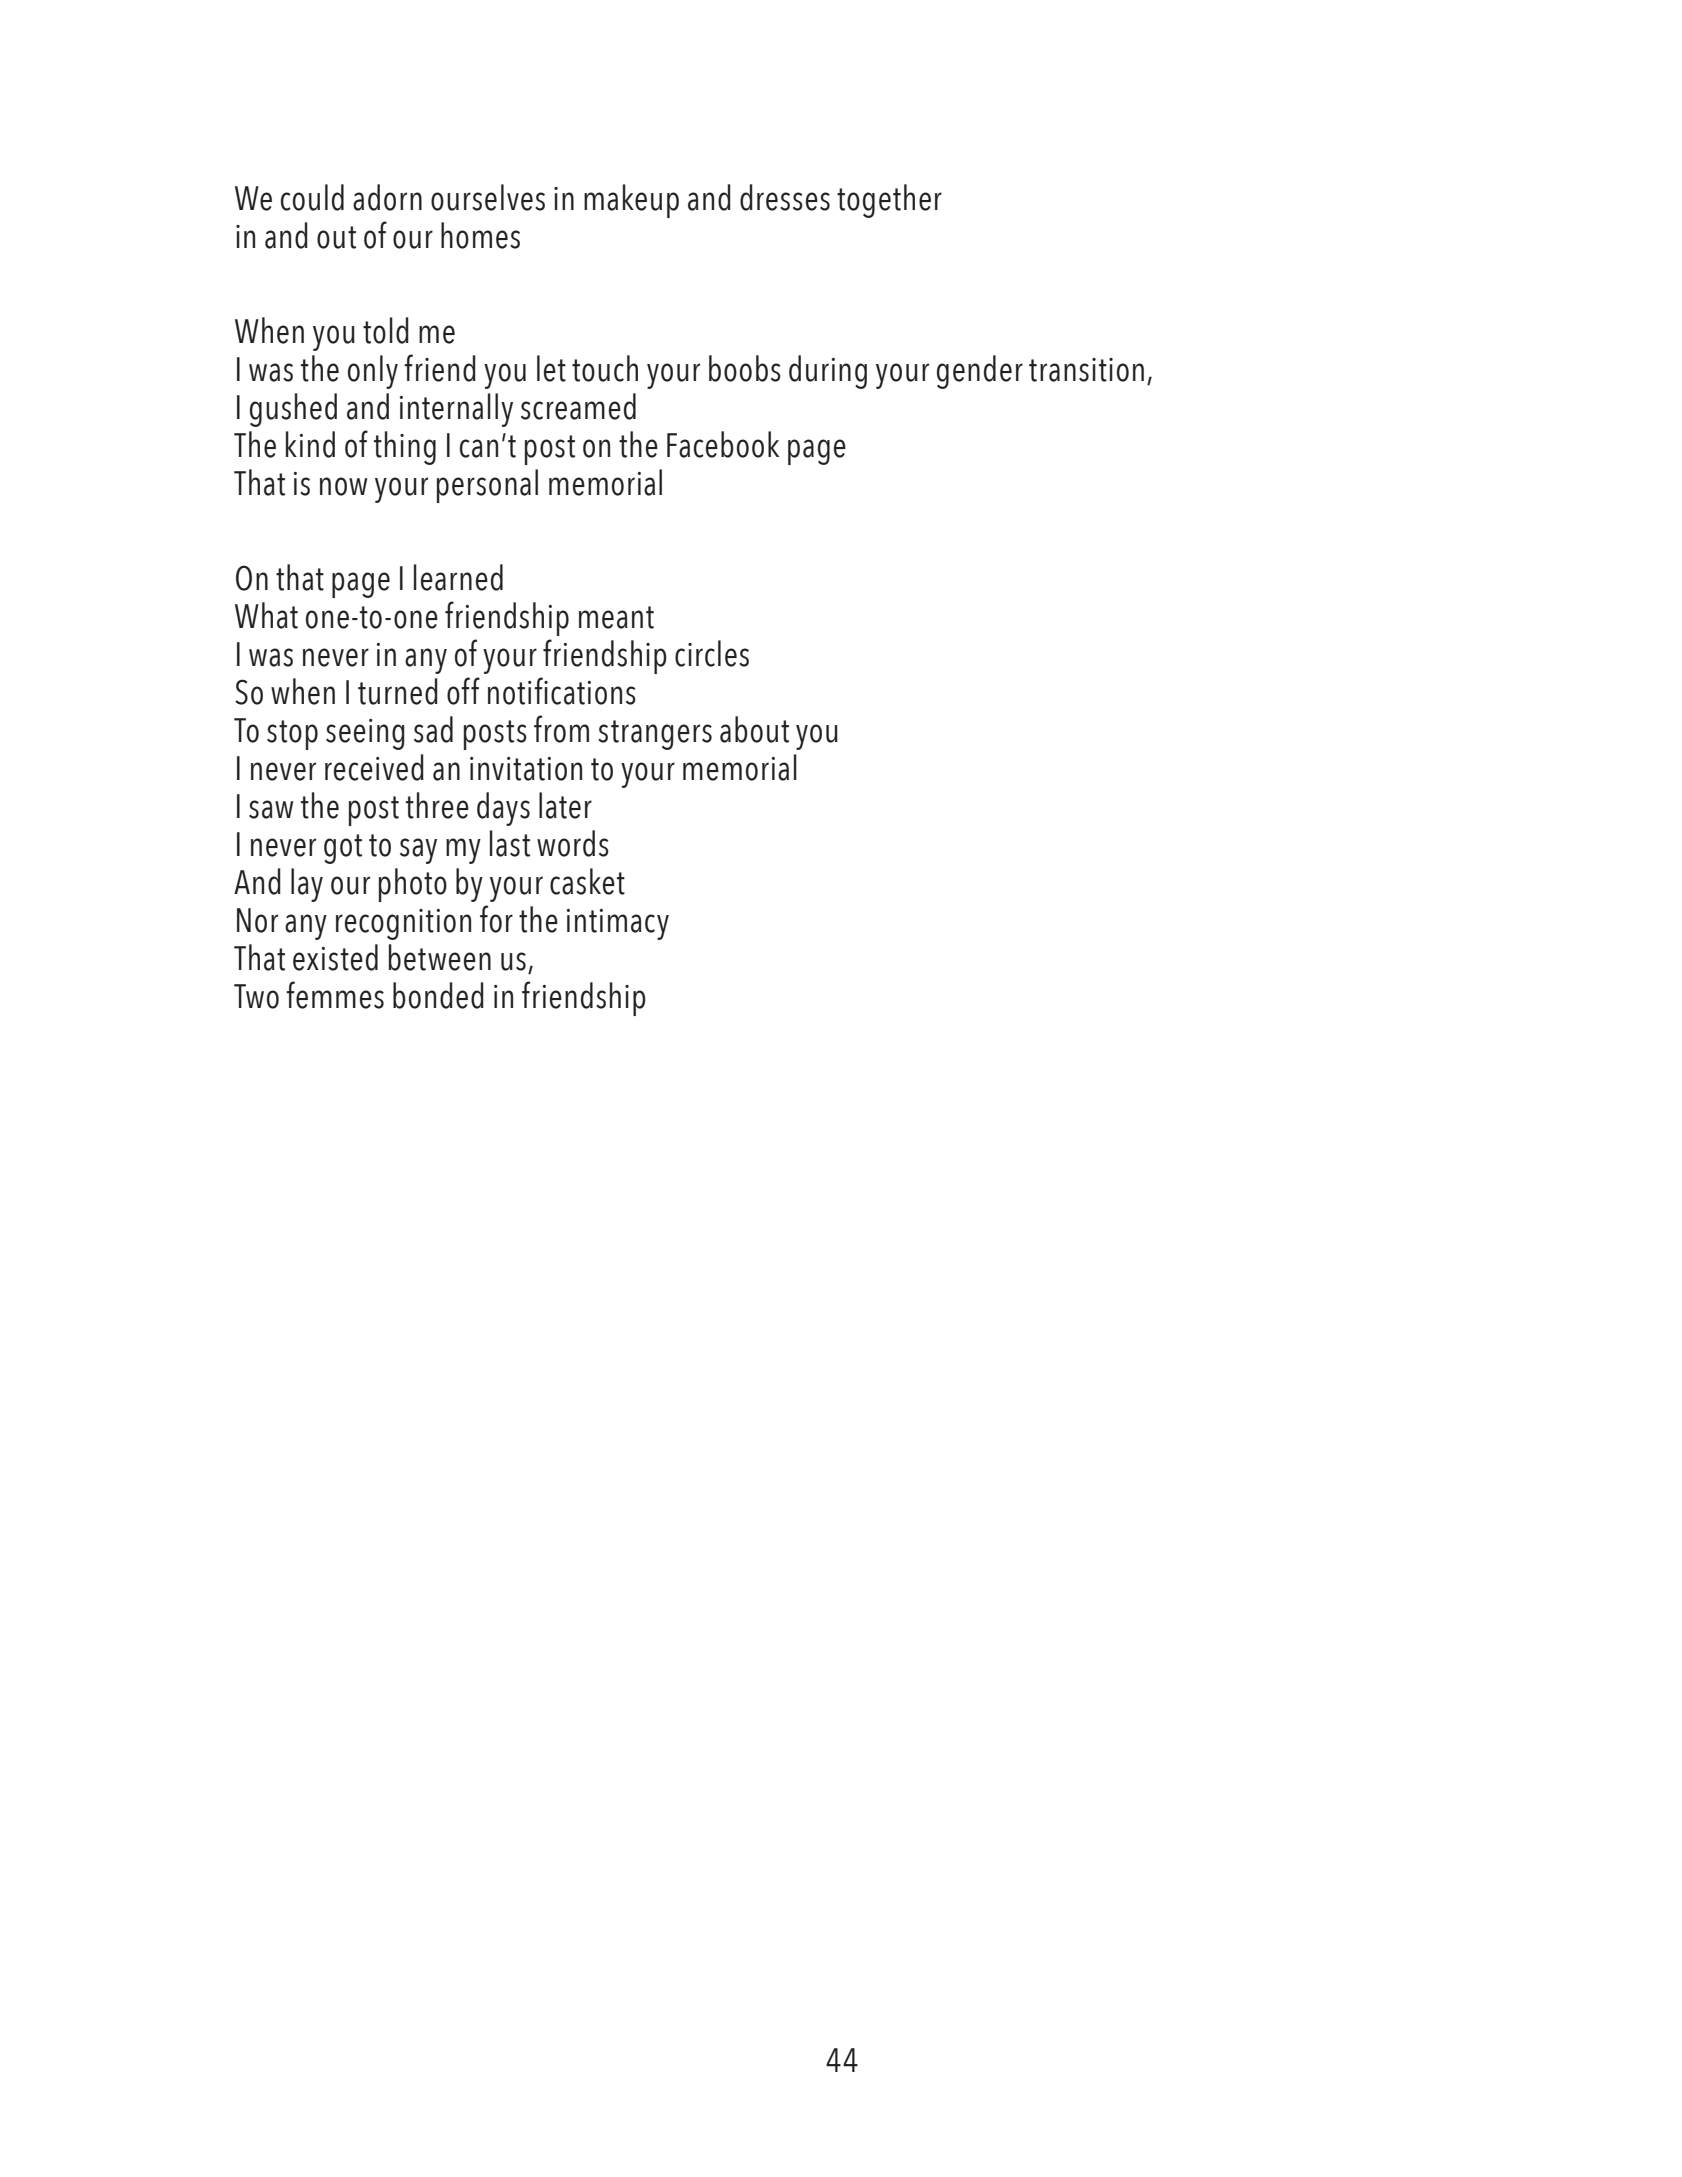 This page has height=2177, width=1682. What do you see at coordinates (655, 735) in the page?
I see `strangers` at bounding box center [655, 735].
